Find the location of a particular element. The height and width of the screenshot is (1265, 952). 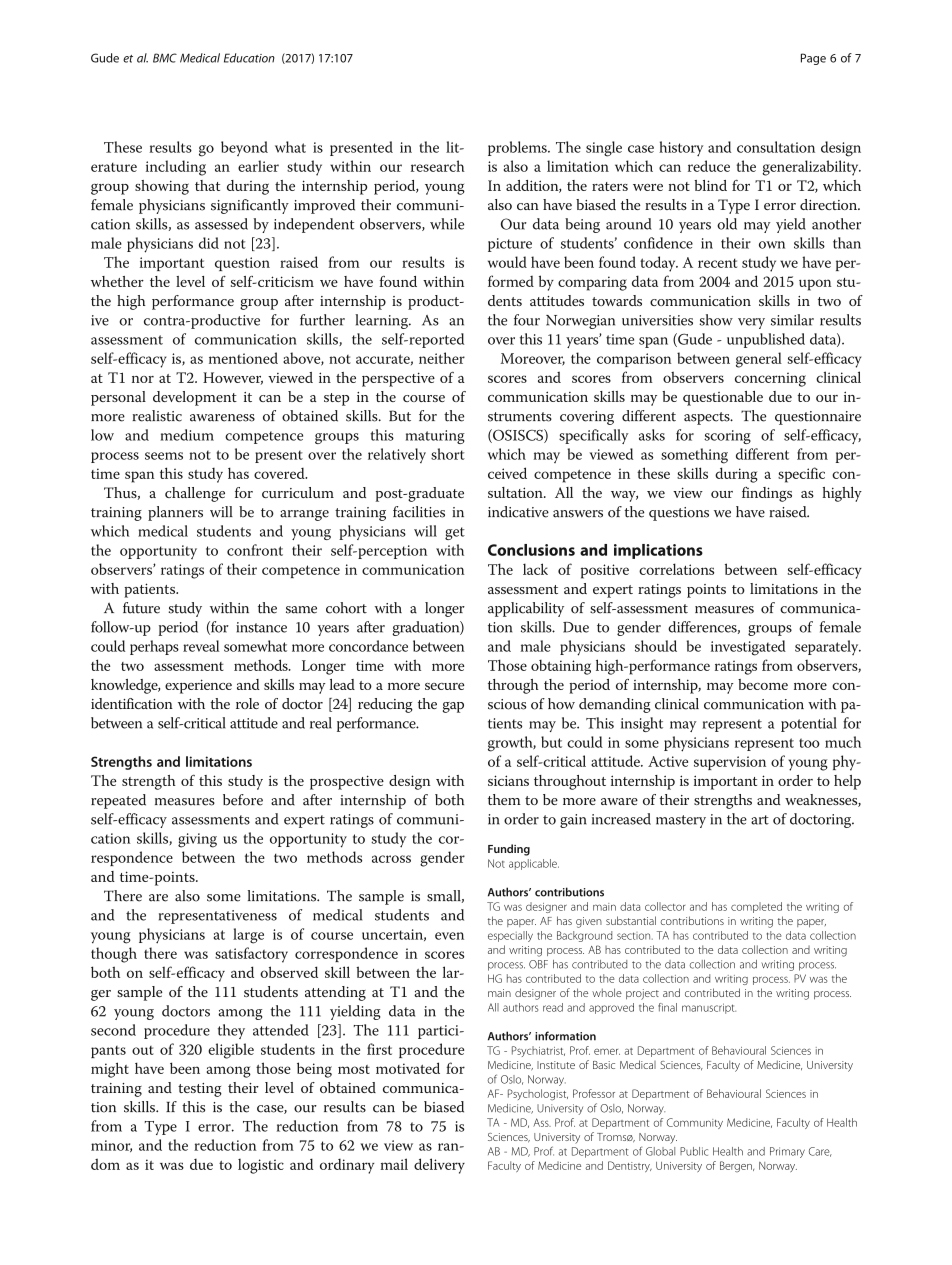

Page is located at coordinates (813, 59).
